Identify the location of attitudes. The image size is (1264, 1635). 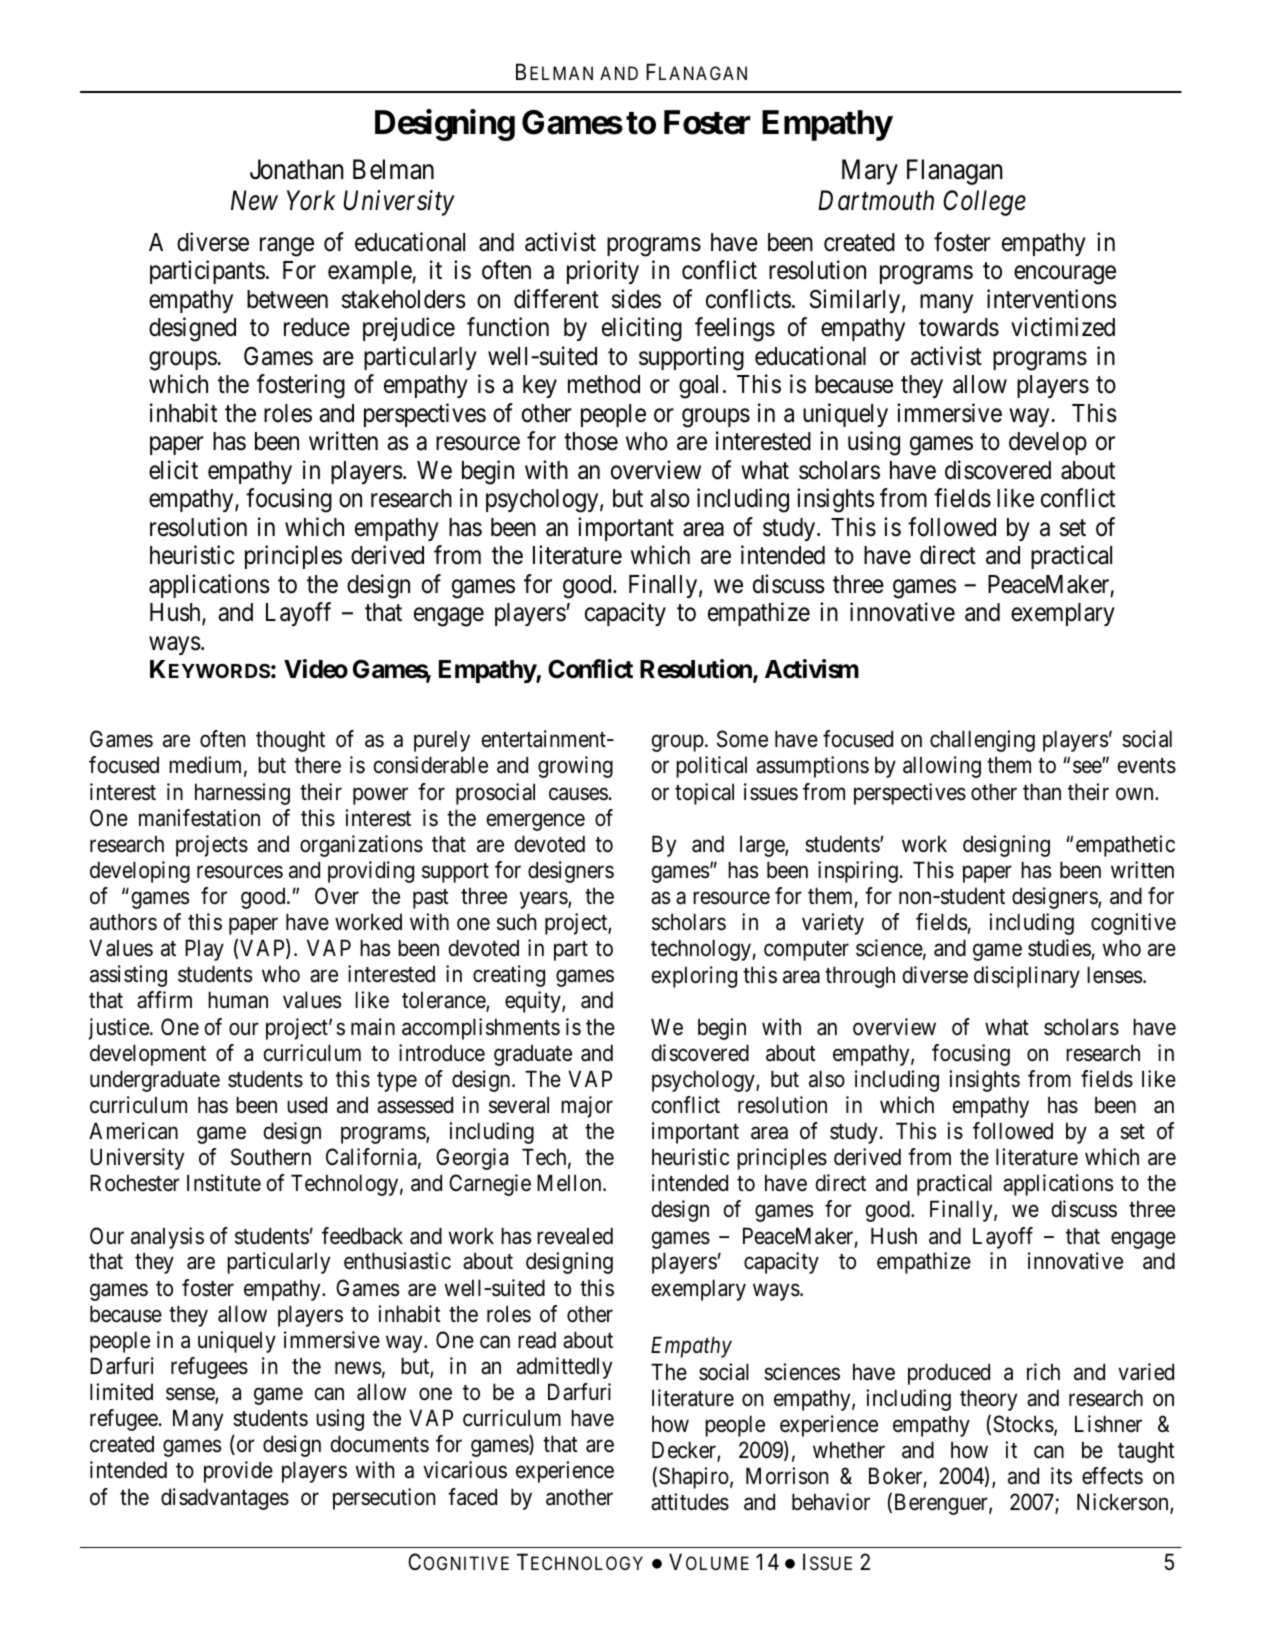
(690, 1502).
